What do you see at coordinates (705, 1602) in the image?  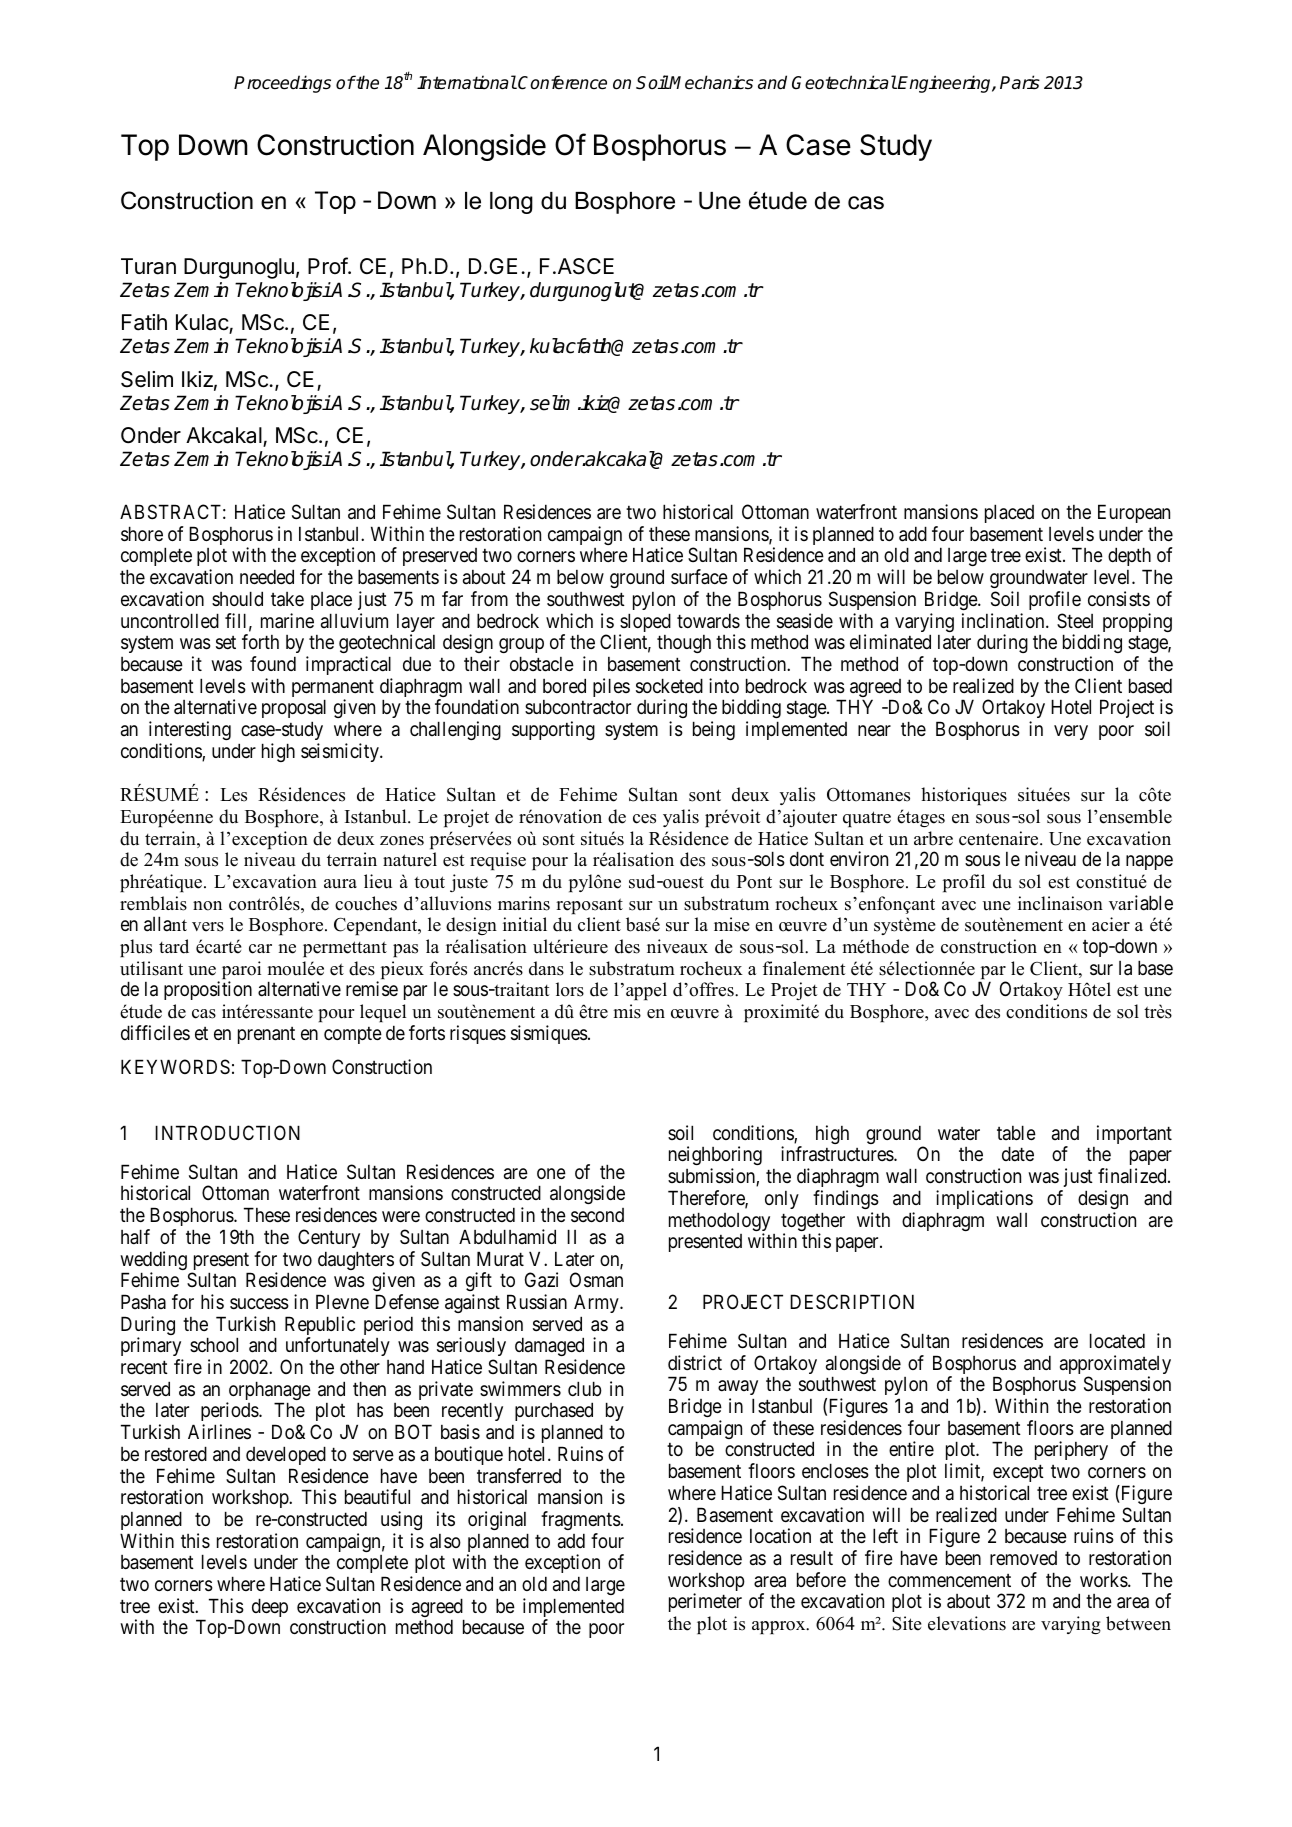 I see `perimeter` at bounding box center [705, 1602].
